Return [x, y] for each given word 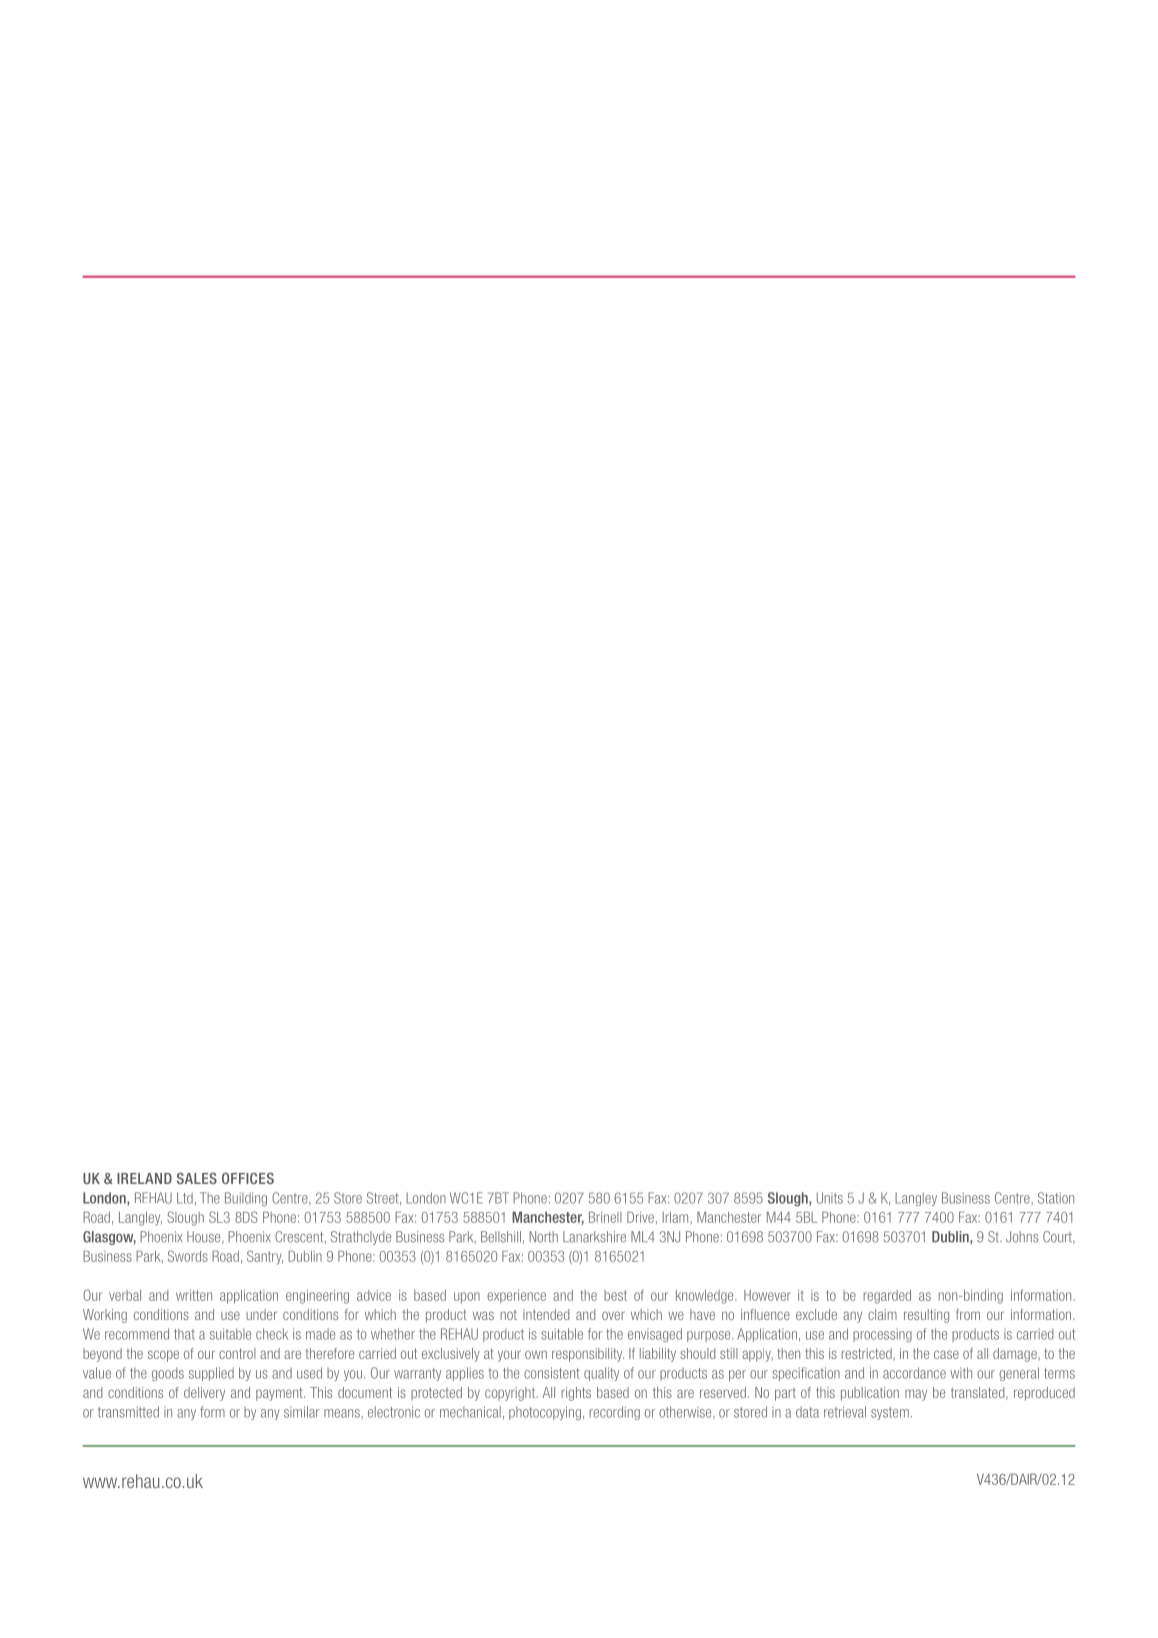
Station [1056, 1198]
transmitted [128, 1412]
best [615, 1295]
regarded [887, 1297]
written [194, 1295]
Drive [640, 1217]
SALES [197, 1178]
